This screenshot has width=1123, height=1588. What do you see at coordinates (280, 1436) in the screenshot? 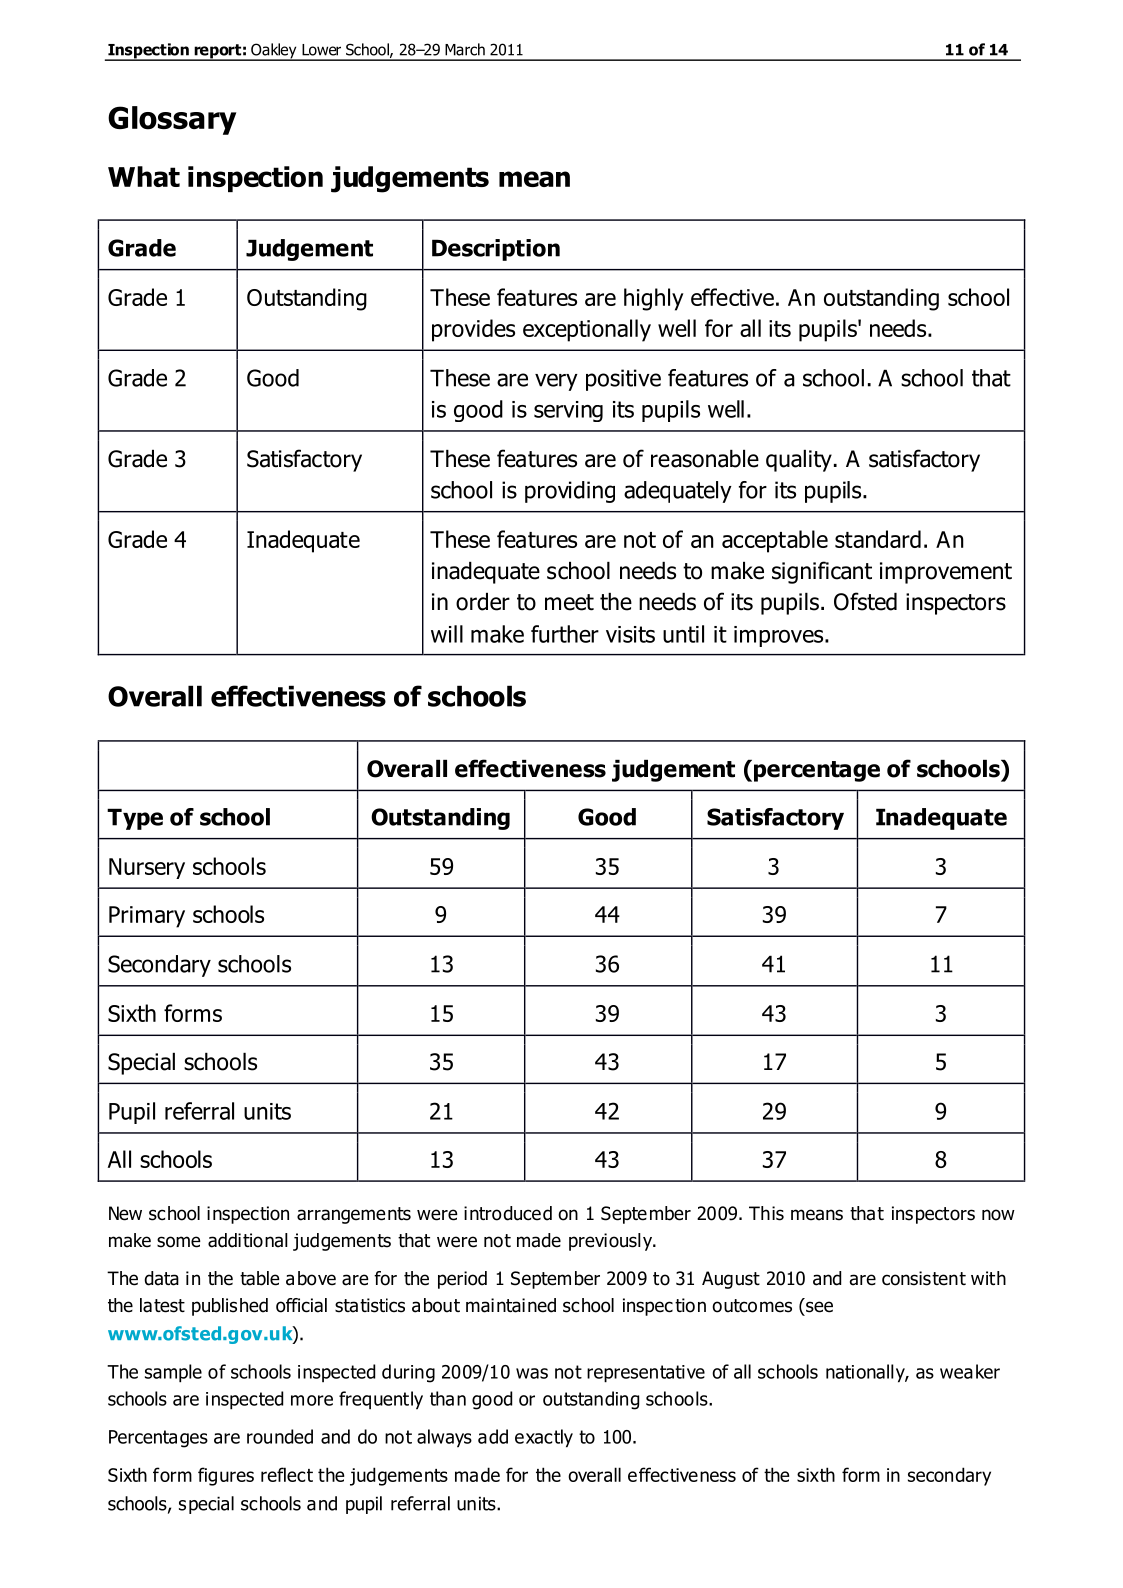
I see `rounded` at bounding box center [280, 1436].
